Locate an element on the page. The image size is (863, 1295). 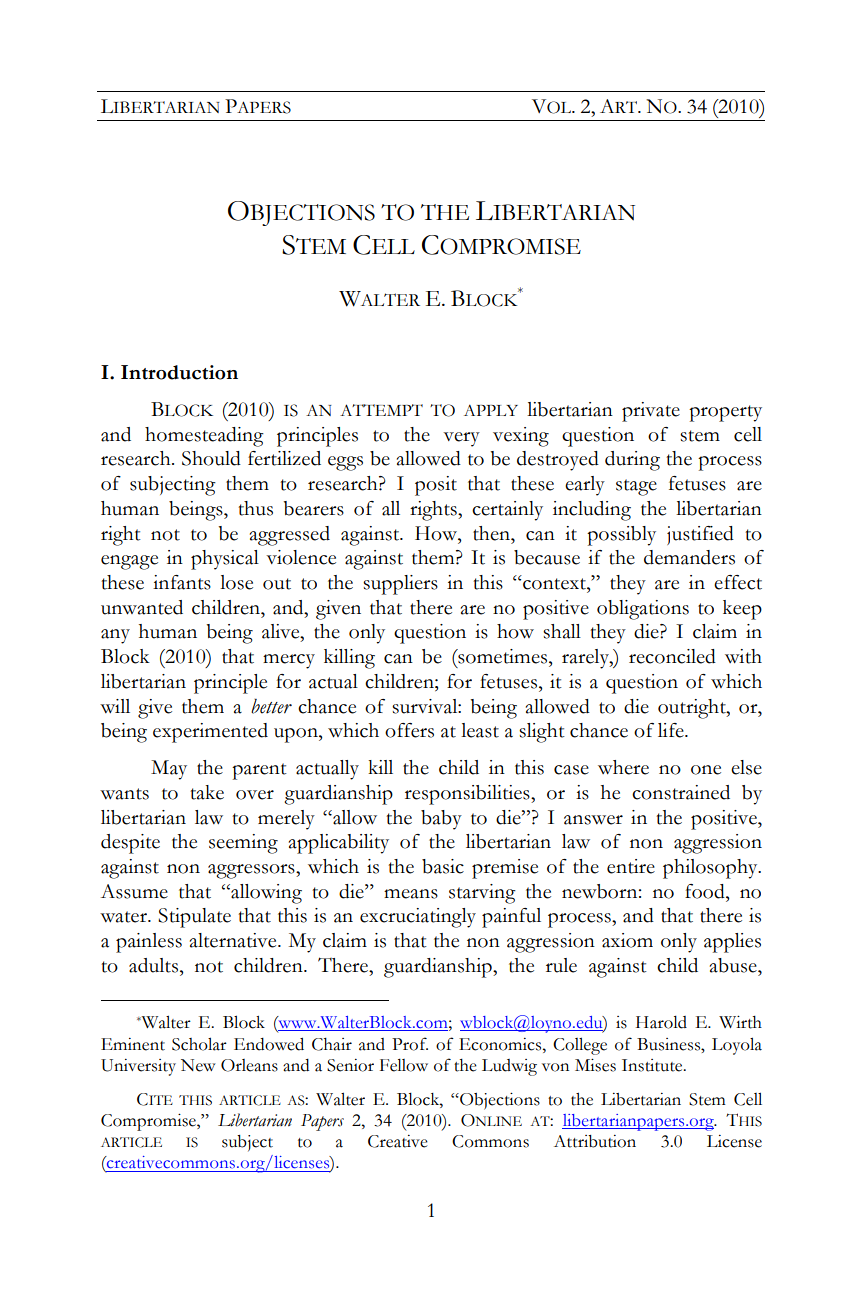
Introduction is located at coordinates (179, 372).
